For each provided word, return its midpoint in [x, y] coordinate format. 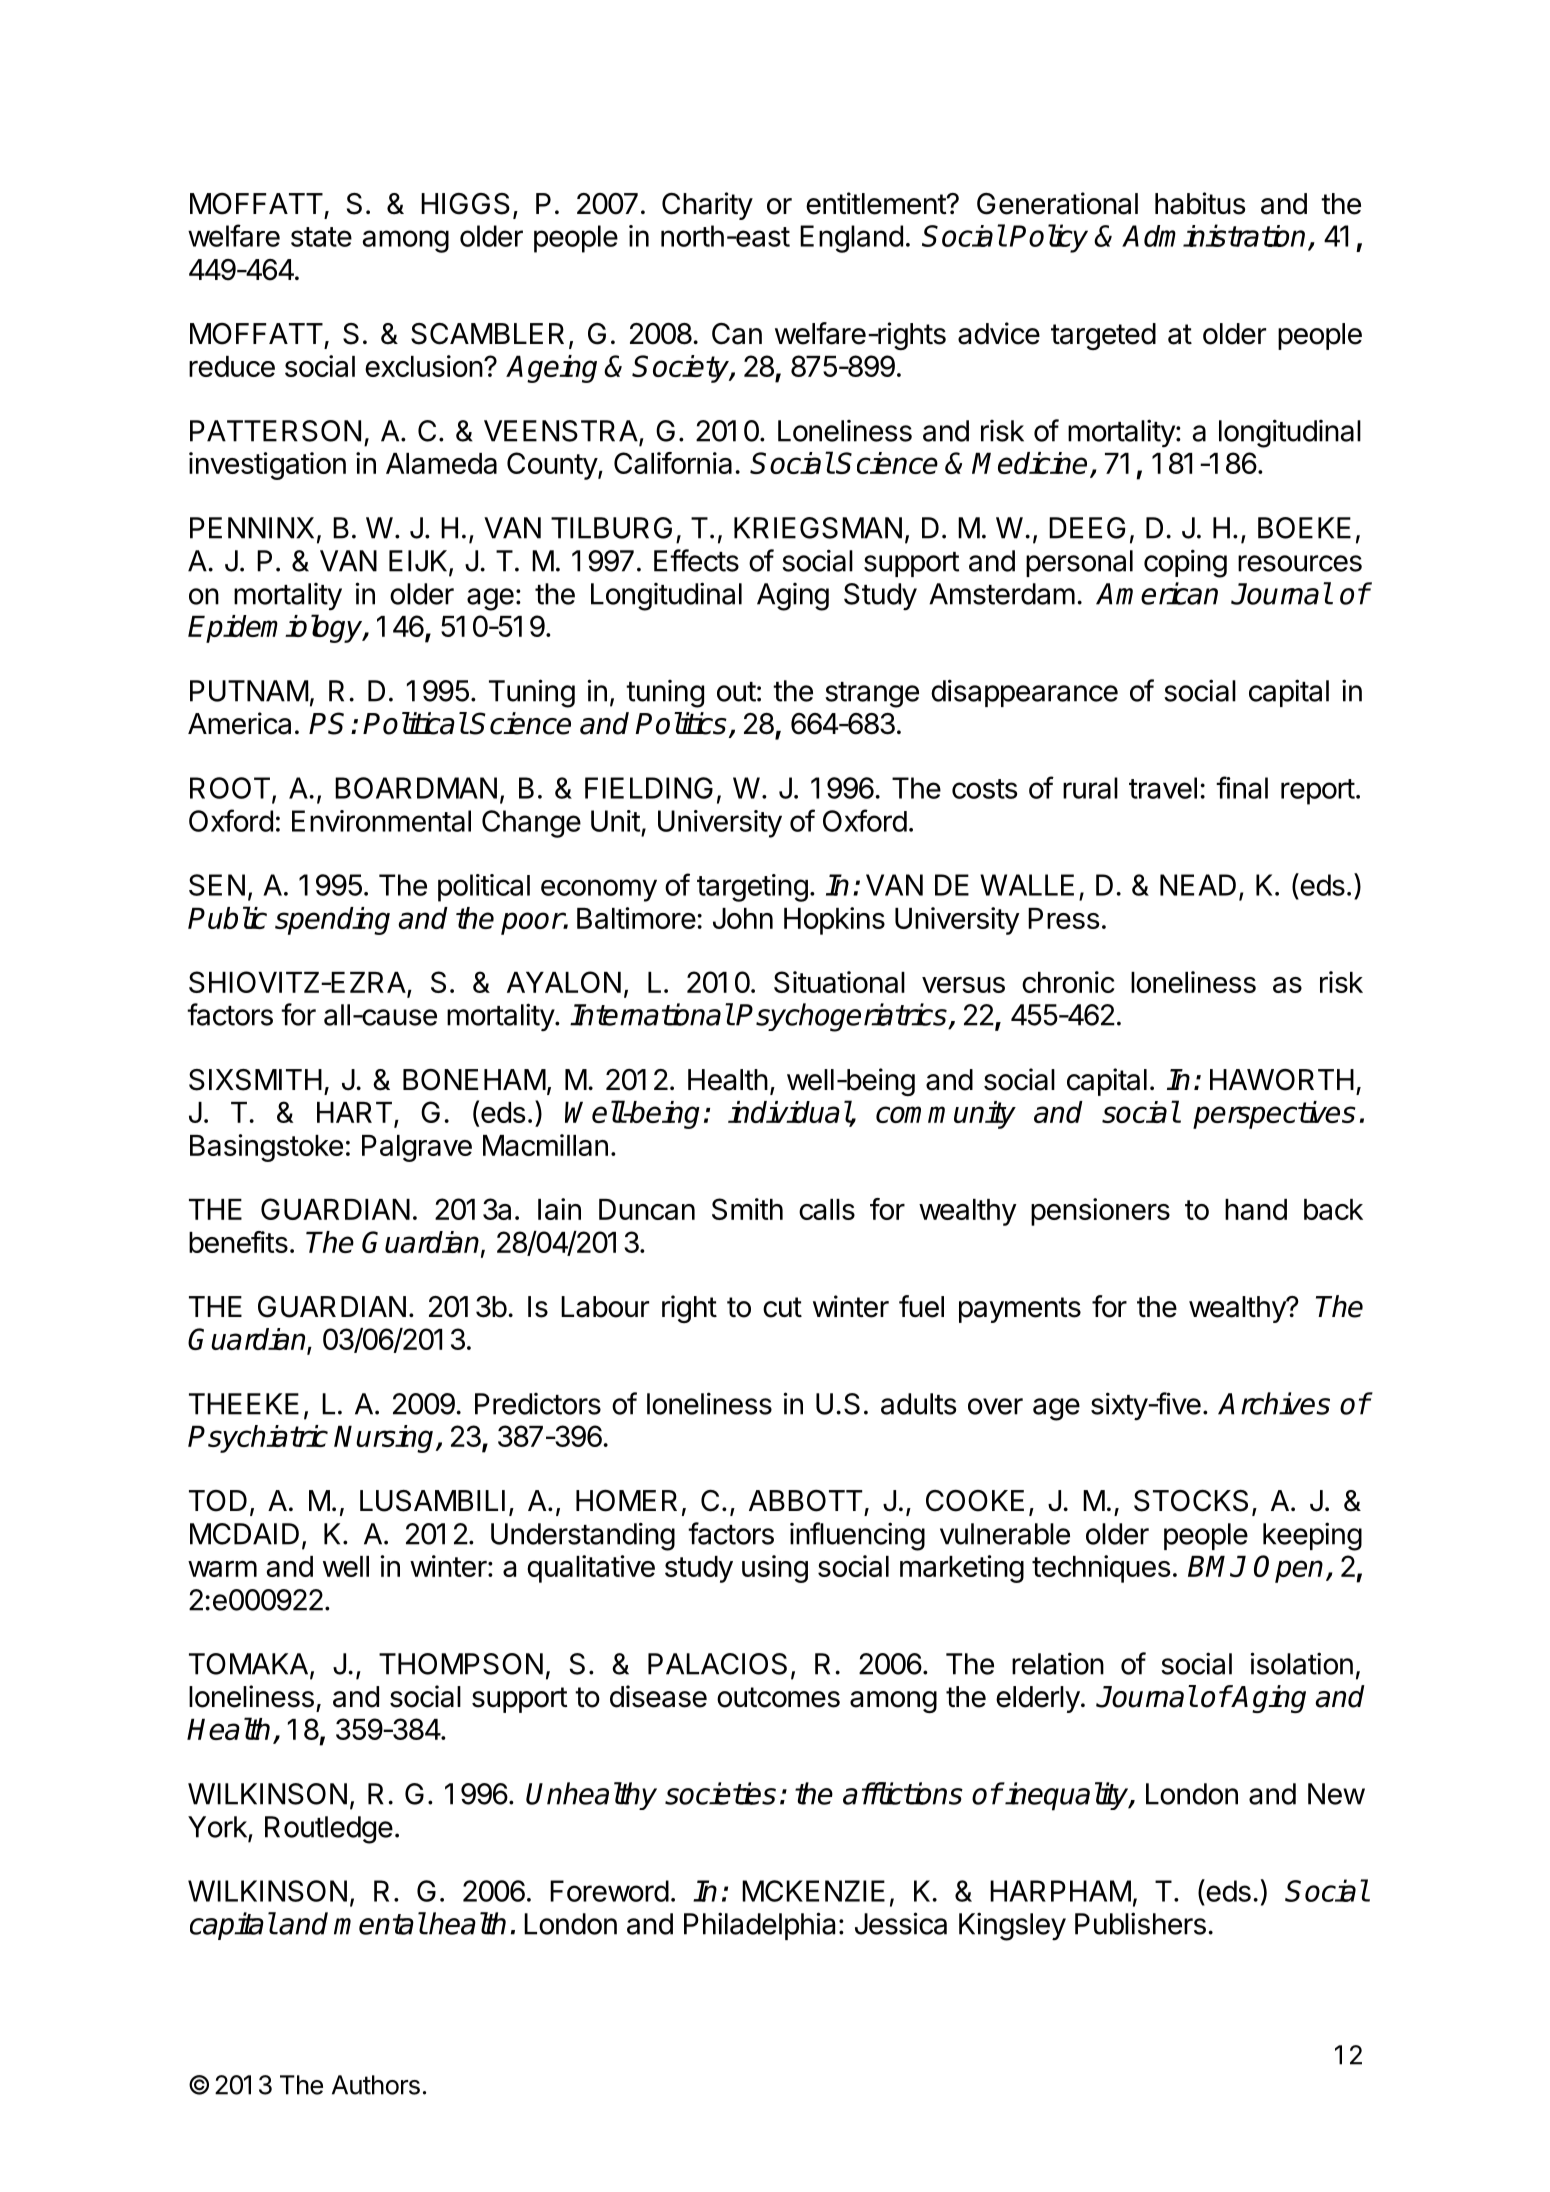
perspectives [1274, 1115]
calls [827, 1209]
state [321, 237]
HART [354, 1112]
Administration [1213, 235]
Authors [376, 2085]
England [851, 239]
